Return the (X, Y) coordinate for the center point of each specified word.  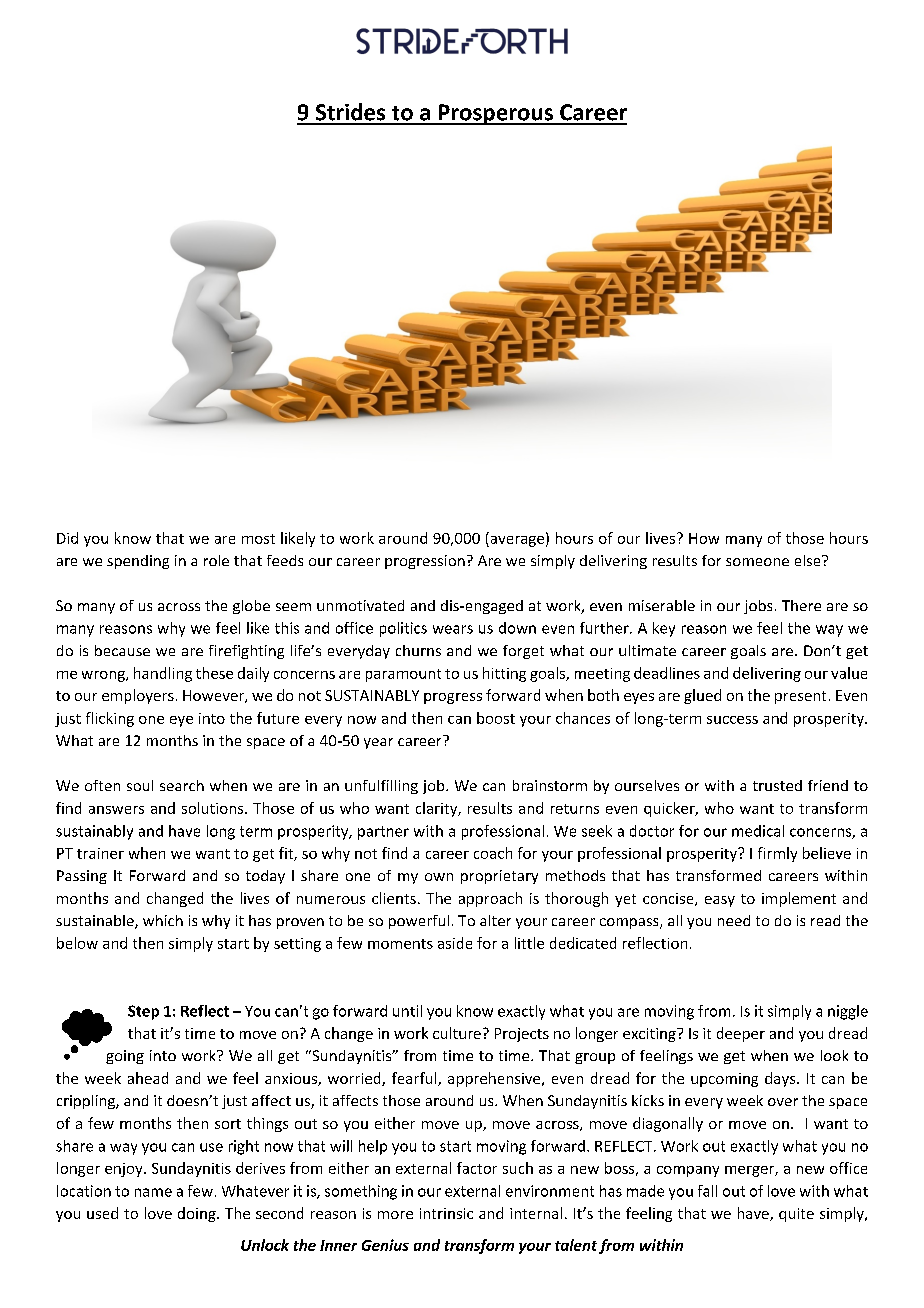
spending (138, 562)
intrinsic (446, 1213)
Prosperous (495, 114)
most (258, 539)
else (809, 560)
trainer (100, 853)
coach (493, 853)
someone (757, 562)
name (153, 1192)
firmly (777, 854)
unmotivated (360, 605)
